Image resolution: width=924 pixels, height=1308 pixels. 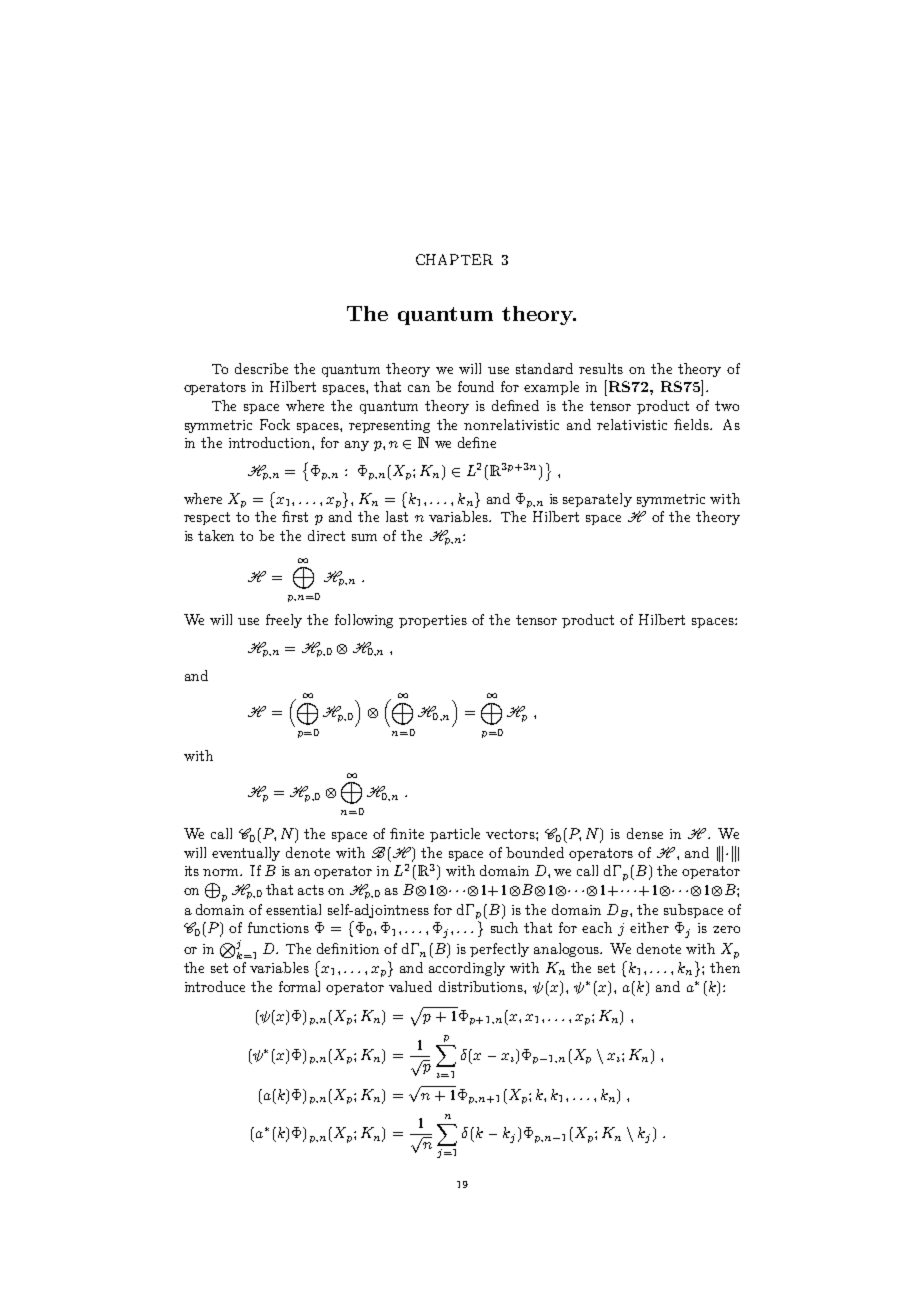 I want to click on either, so click(x=649, y=927).
